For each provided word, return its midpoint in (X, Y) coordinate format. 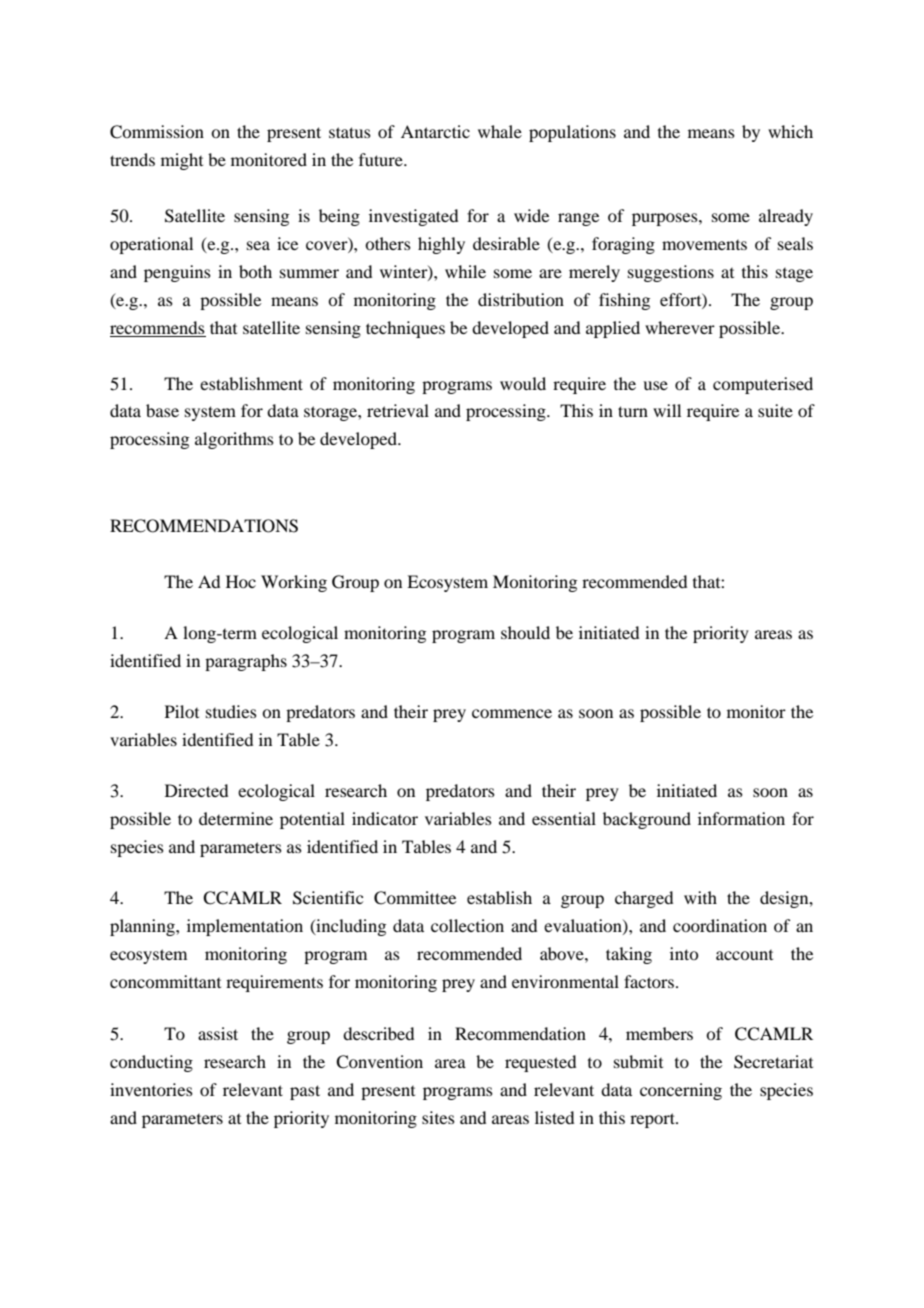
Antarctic (435, 131)
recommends (157, 327)
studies (231, 711)
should (525, 632)
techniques (405, 329)
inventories (151, 1089)
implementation (245, 927)
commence (512, 713)
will (667, 410)
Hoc (241, 581)
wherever (680, 327)
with (700, 897)
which (790, 131)
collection (467, 925)
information (741, 818)
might (182, 161)
